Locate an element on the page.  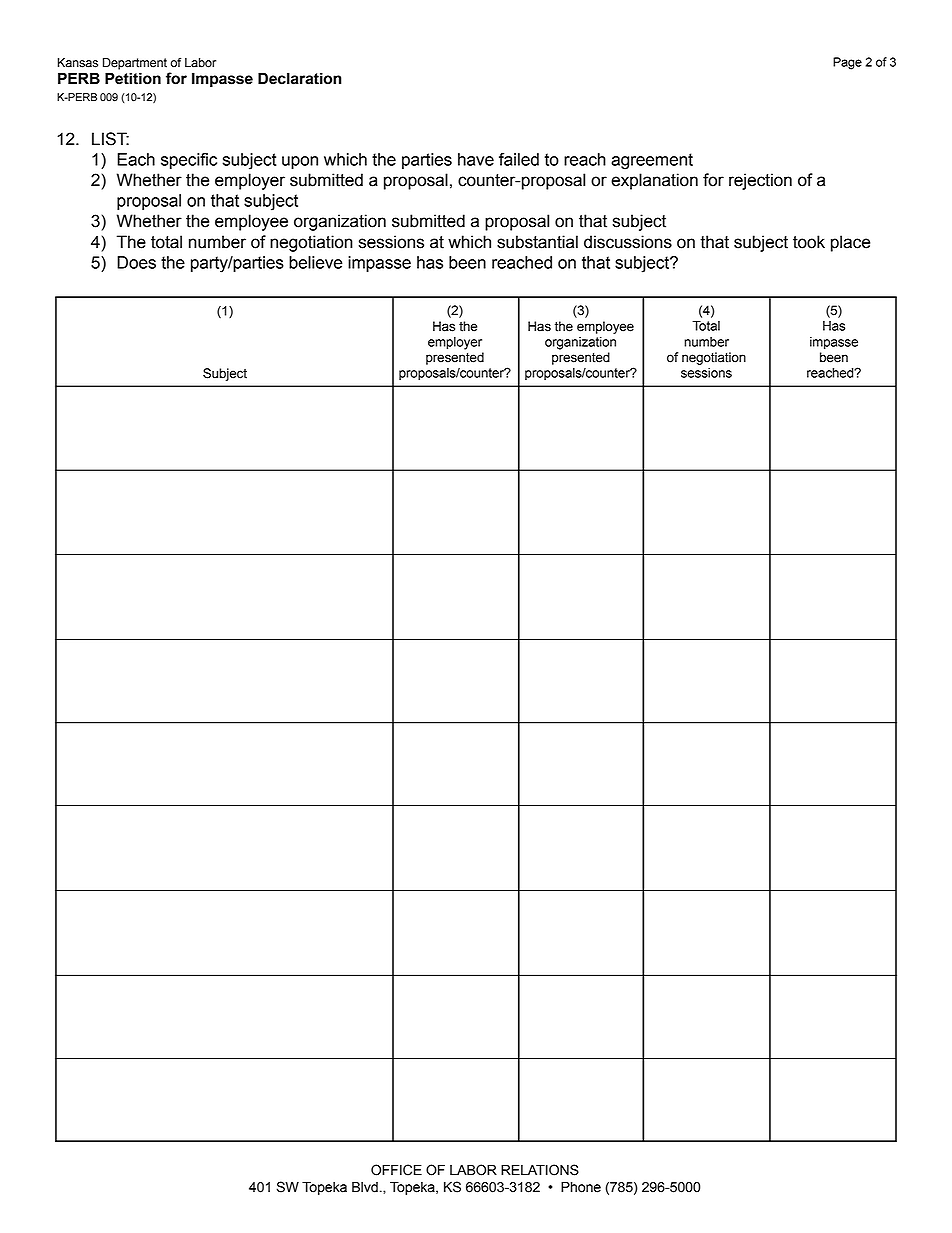
have is located at coordinates (476, 159).
